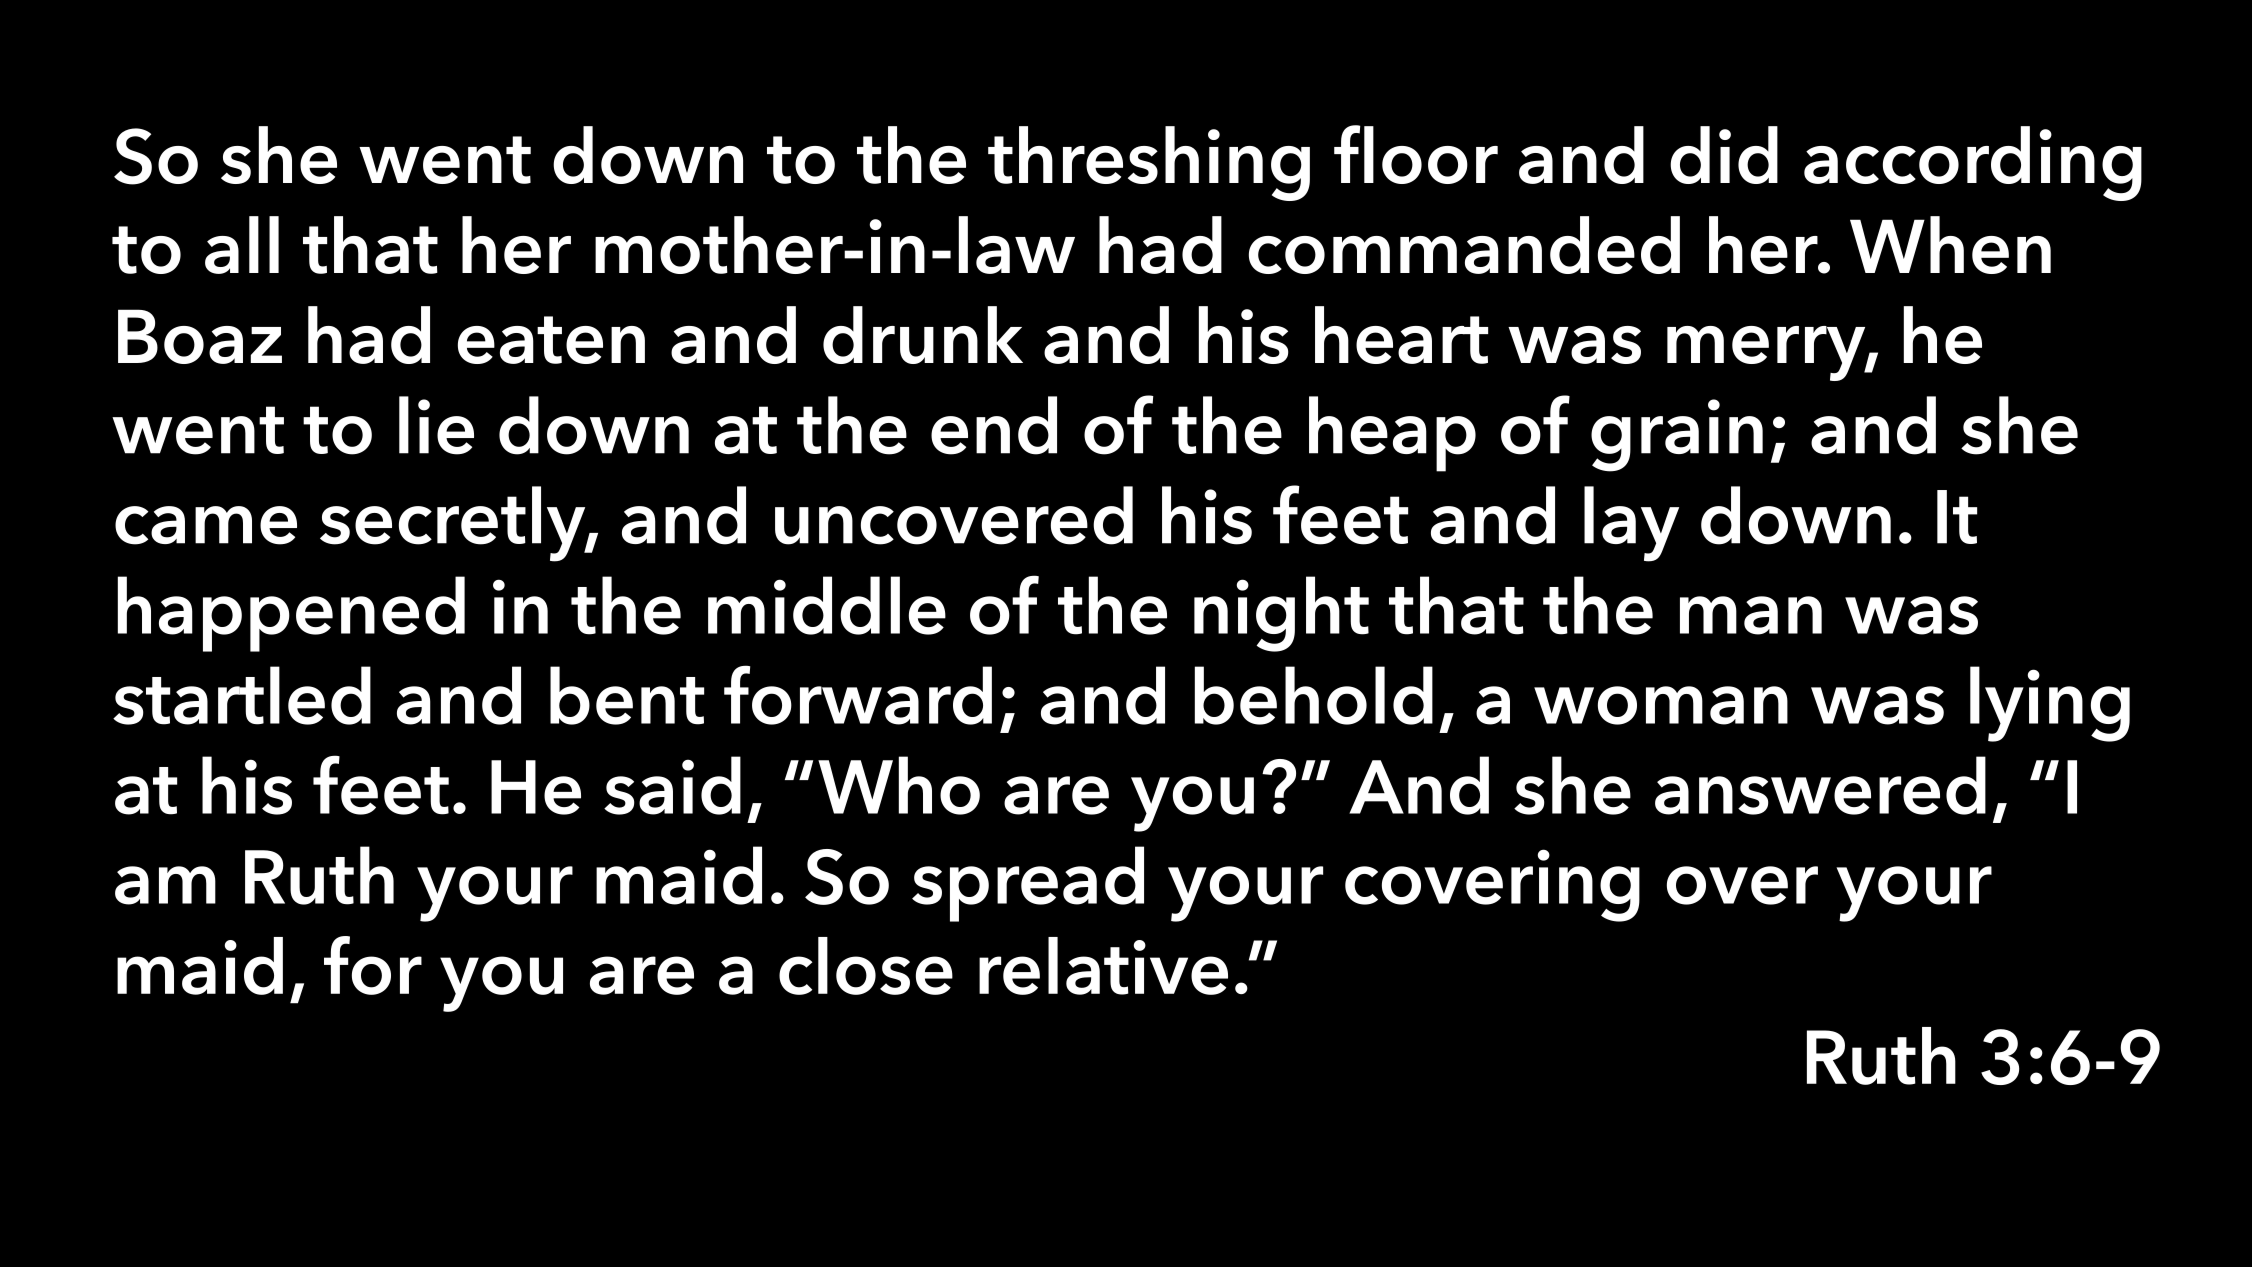 Image resolution: width=2252 pixels, height=1267 pixels. Describe the element at coordinates (1661, 705) in the document. I see `woman` at that location.
